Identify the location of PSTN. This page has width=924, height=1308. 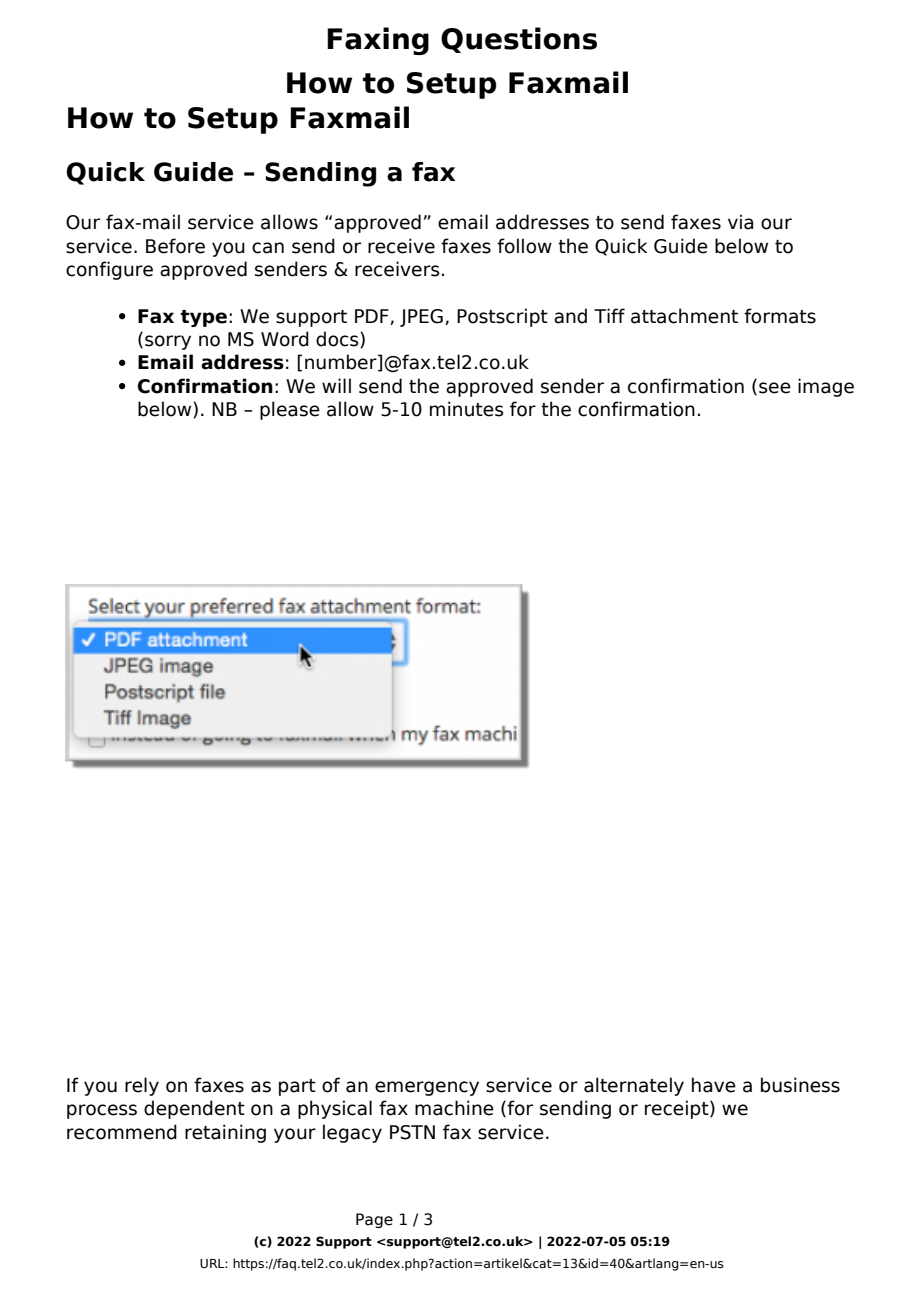
(412, 1132).
